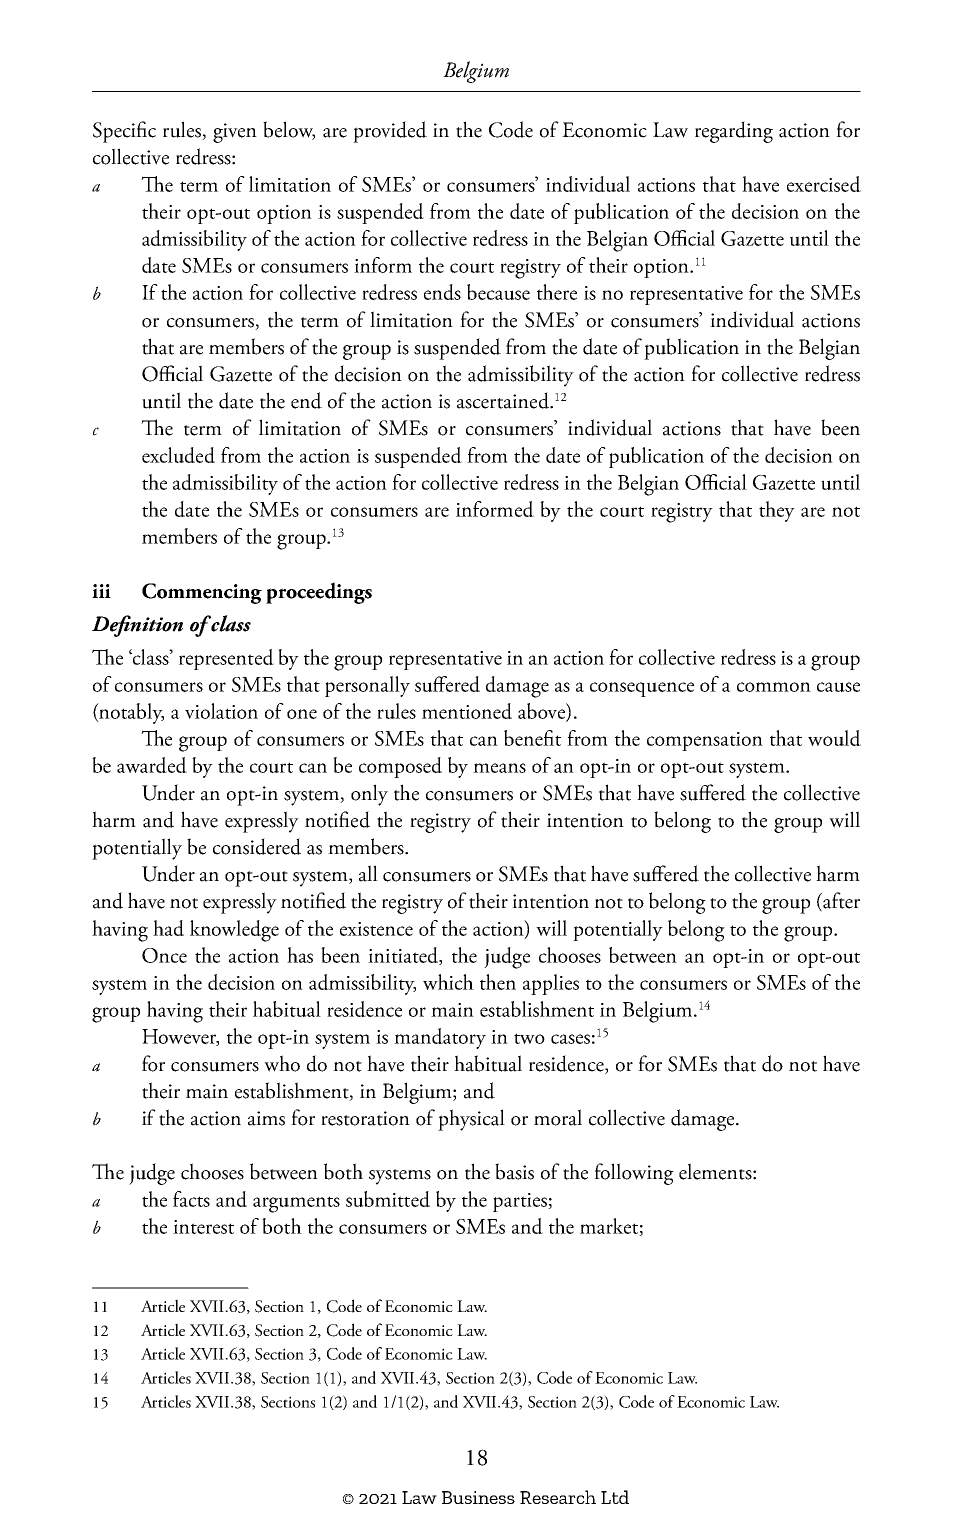 This image has width=971, height=1518. Describe the element at coordinates (840, 901) in the image. I see `after` at that location.
